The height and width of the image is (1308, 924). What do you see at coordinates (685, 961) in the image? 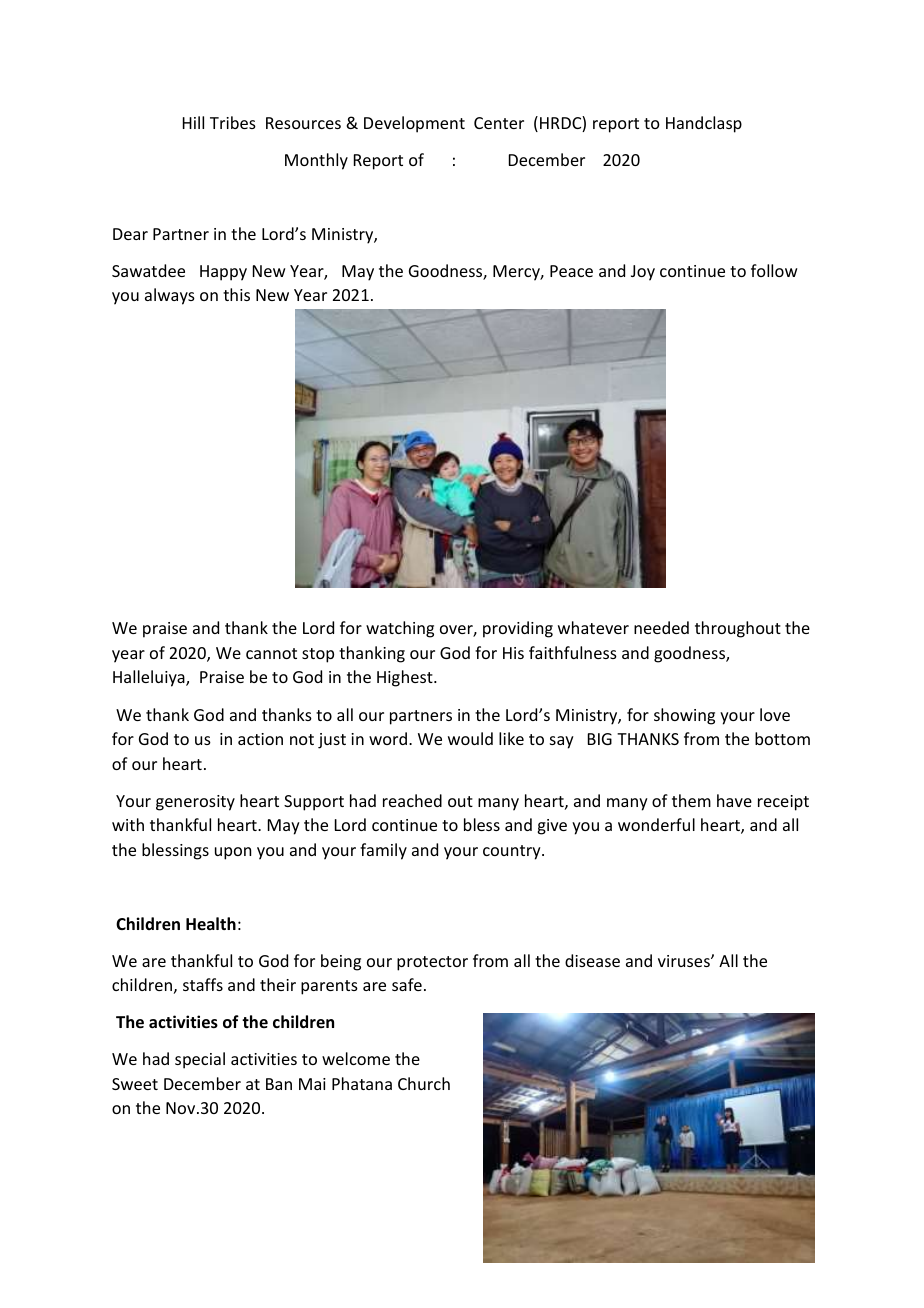
I see `viruses` at bounding box center [685, 961].
